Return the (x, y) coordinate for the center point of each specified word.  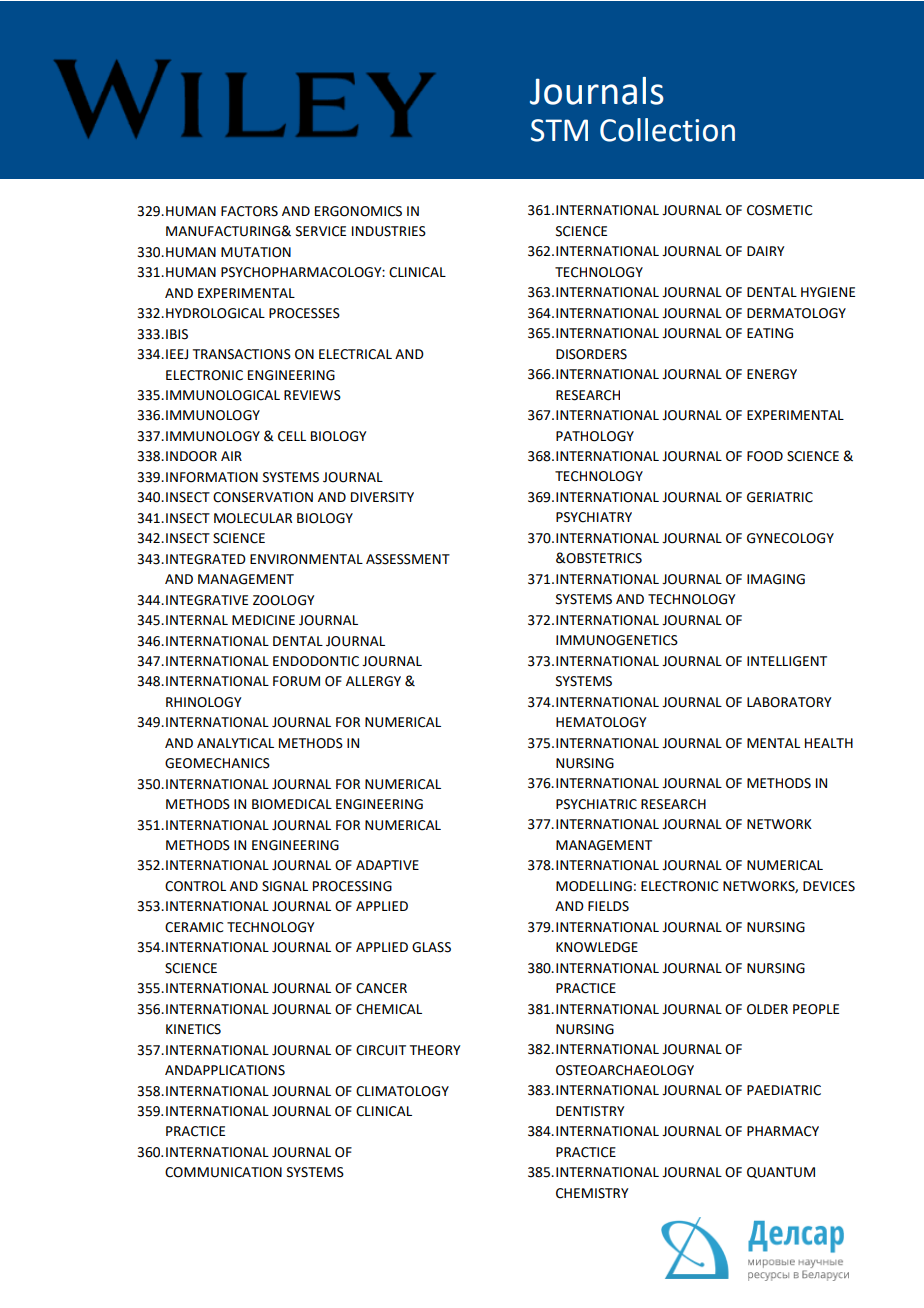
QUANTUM (781, 1173)
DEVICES (829, 886)
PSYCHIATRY (594, 517)
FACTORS (249, 211)
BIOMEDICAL (292, 804)
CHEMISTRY (592, 1193)
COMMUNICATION (223, 1172)
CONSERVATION (263, 497)
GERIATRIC (780, 497)
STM (559, 130)
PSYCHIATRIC (596, 804)
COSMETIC (780, 210)
